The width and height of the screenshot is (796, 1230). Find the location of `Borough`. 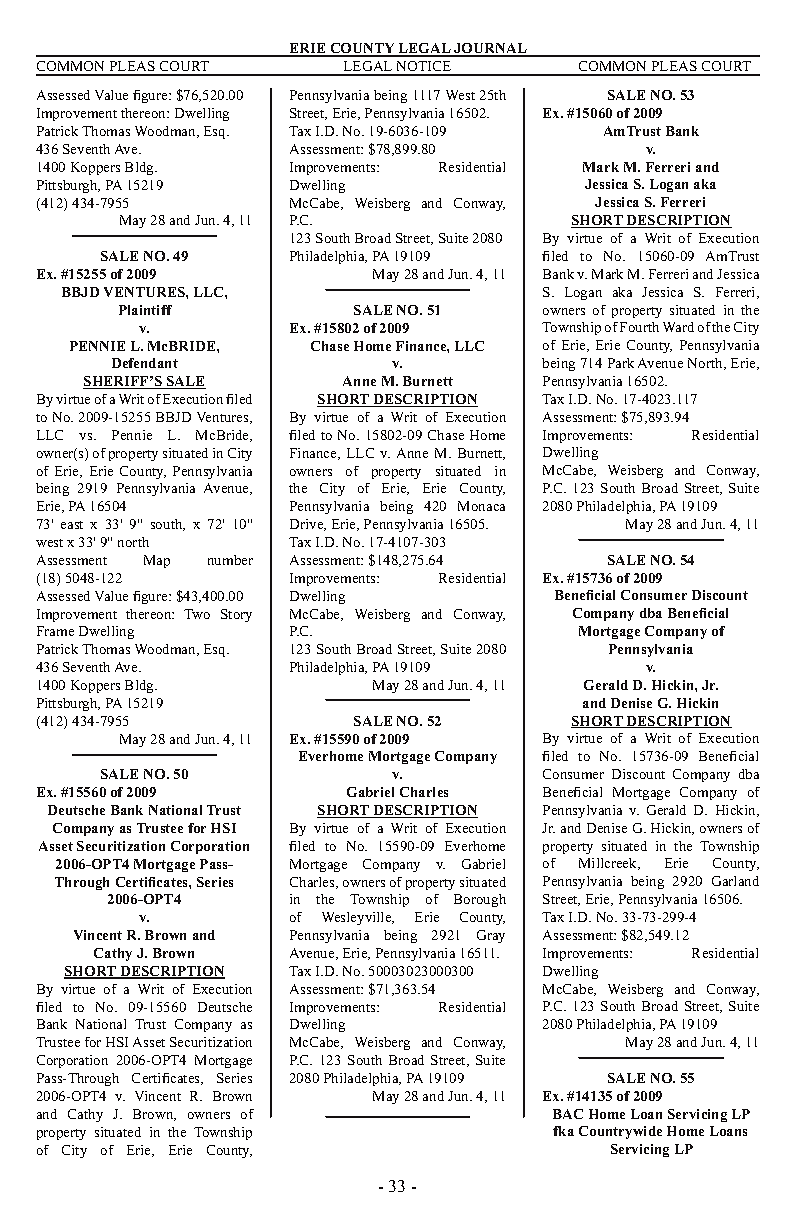

Borough is located at coordinates (480, 900).
